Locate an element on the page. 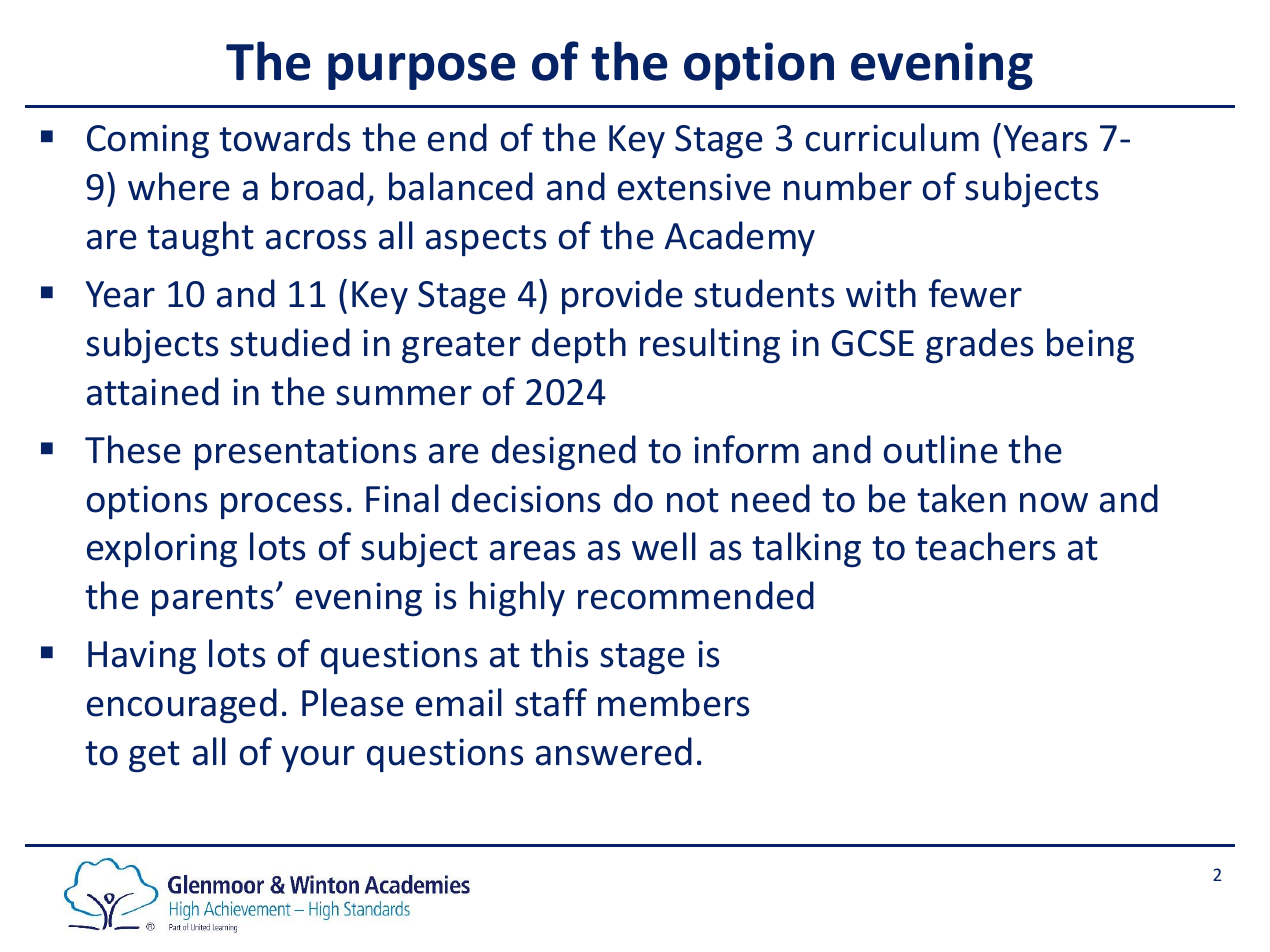 Image resolution: width=1270 pixels, height=952 pixels. purpose is located at coordinates (421, 71).
